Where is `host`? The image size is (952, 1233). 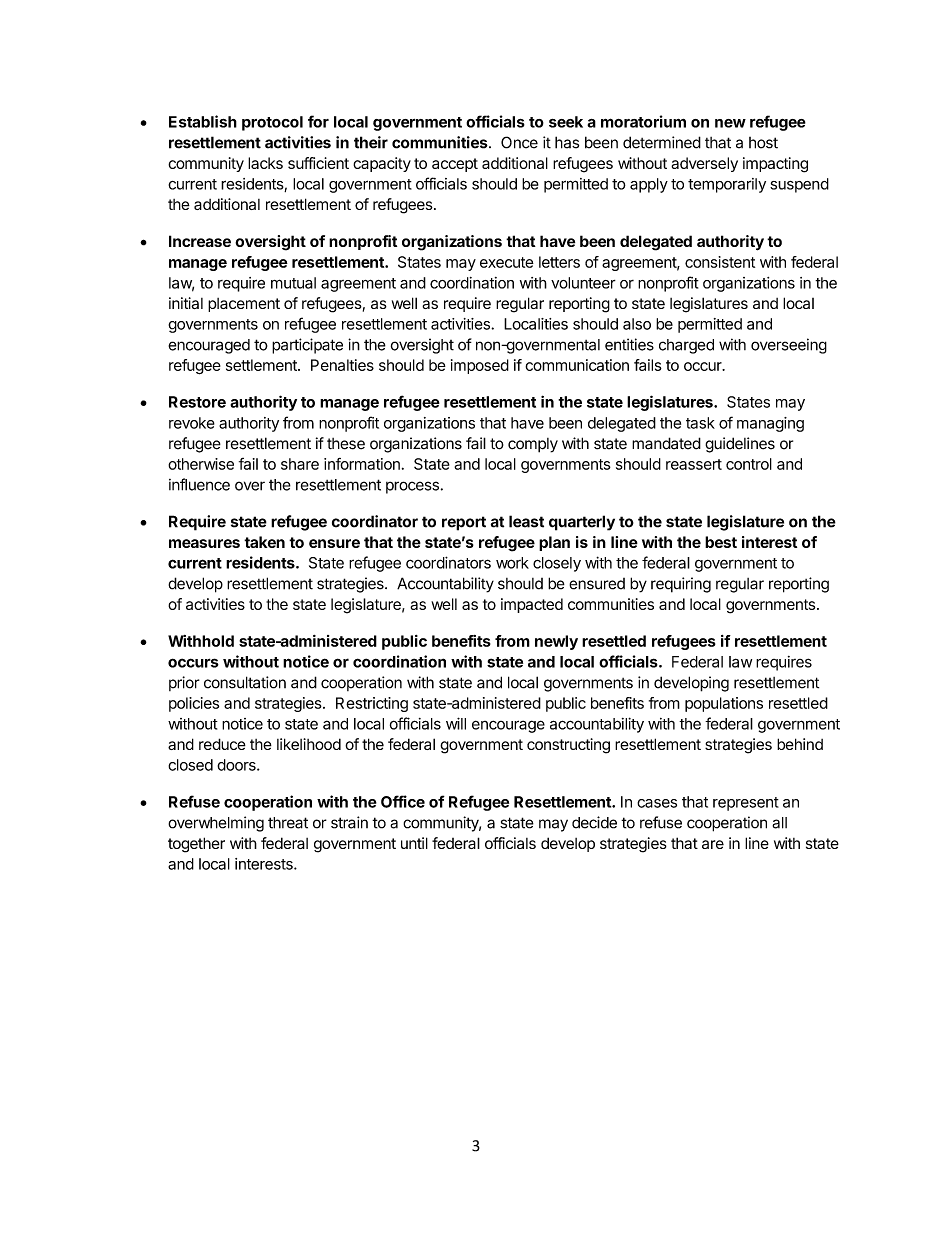
host is located at coordinates (763, 143).
